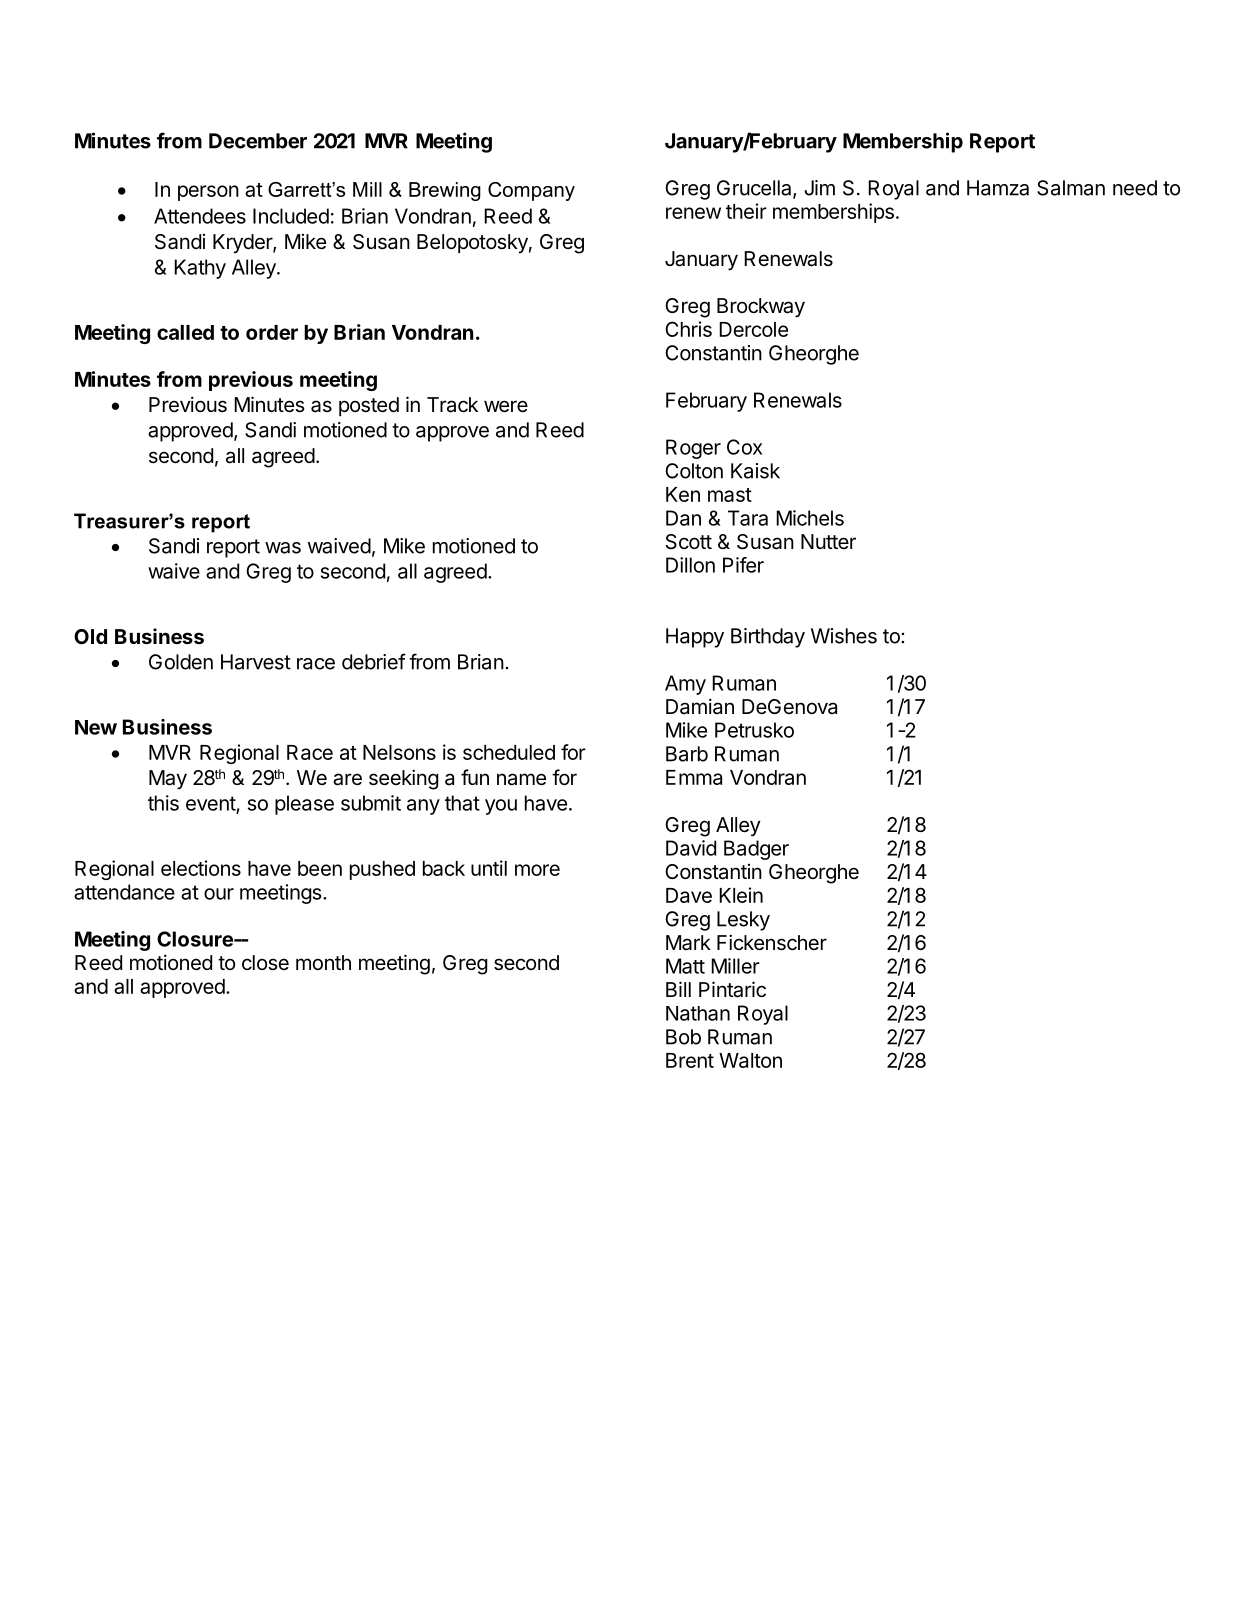 The image size is (1255, 1624). What do you see at coordinates (258, 141) in the document?
I see `December` at bounding box center [258, 141].
